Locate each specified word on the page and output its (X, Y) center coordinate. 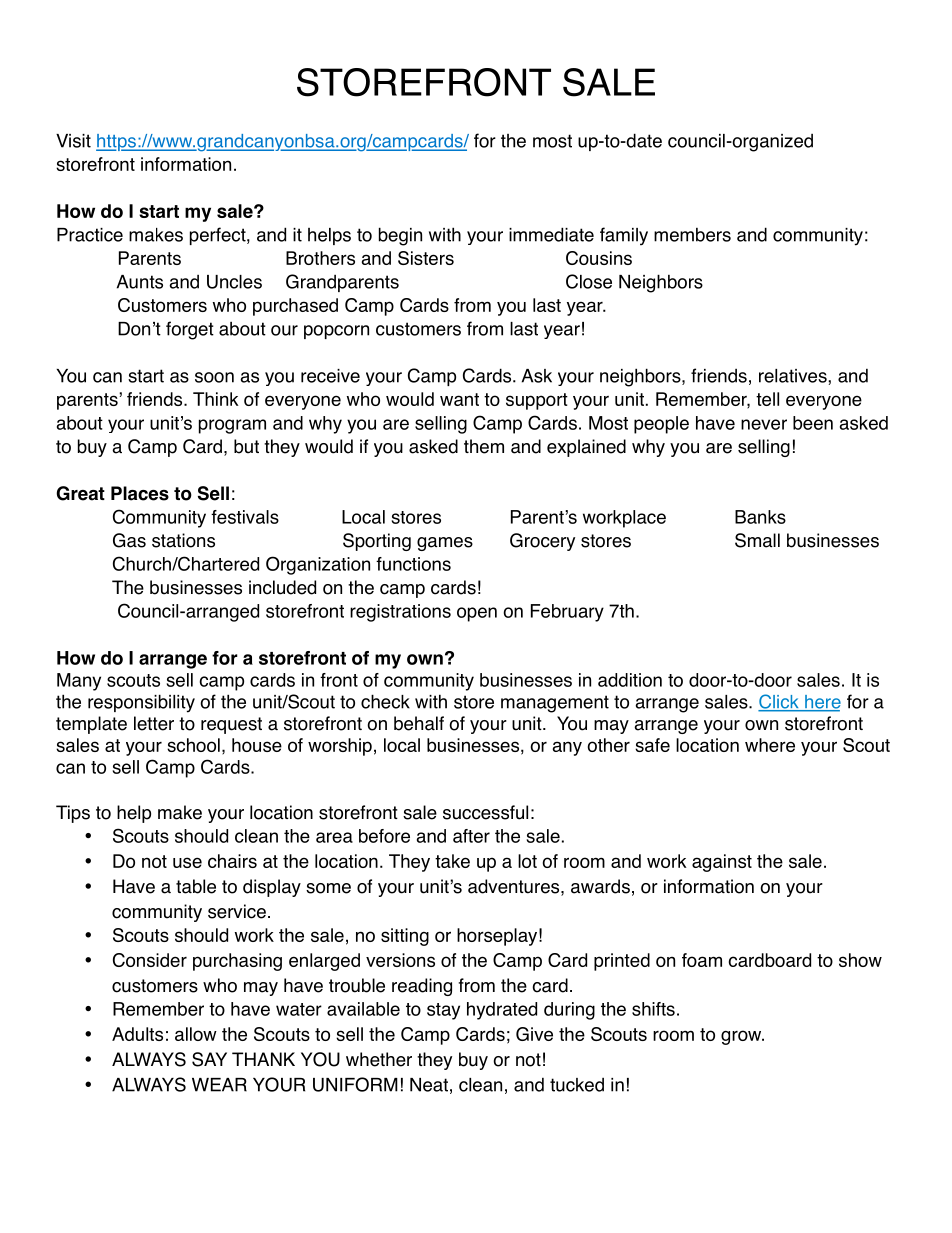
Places (140, 493)
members (692, 235)
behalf (419, 723)
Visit (73, 141)
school (193, 745)
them (484, 446)
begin (400, 236)
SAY (209, 1059)
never (764, 424)
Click (779, 702)
